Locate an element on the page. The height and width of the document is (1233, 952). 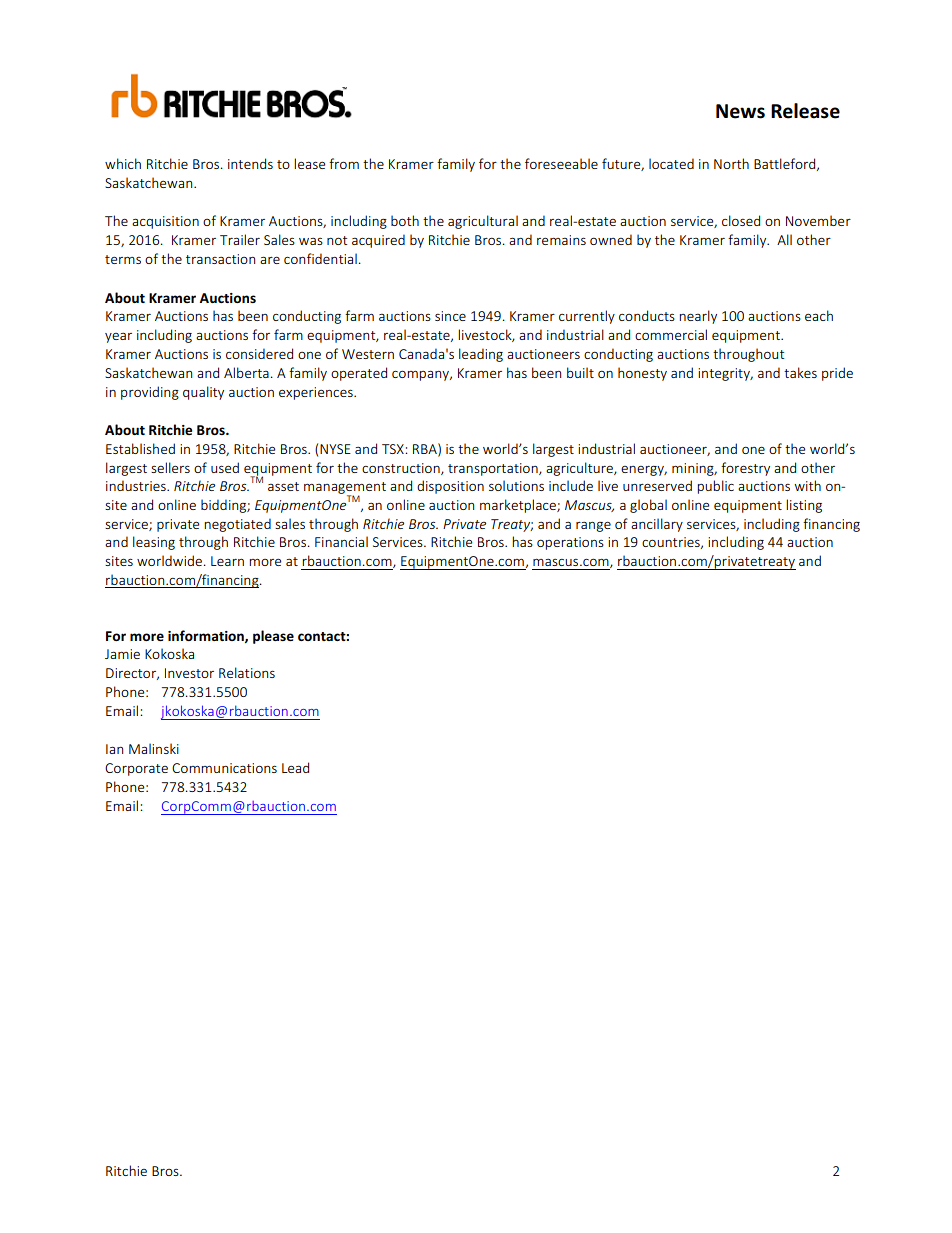
Established is located at coordinates (140, 448).
